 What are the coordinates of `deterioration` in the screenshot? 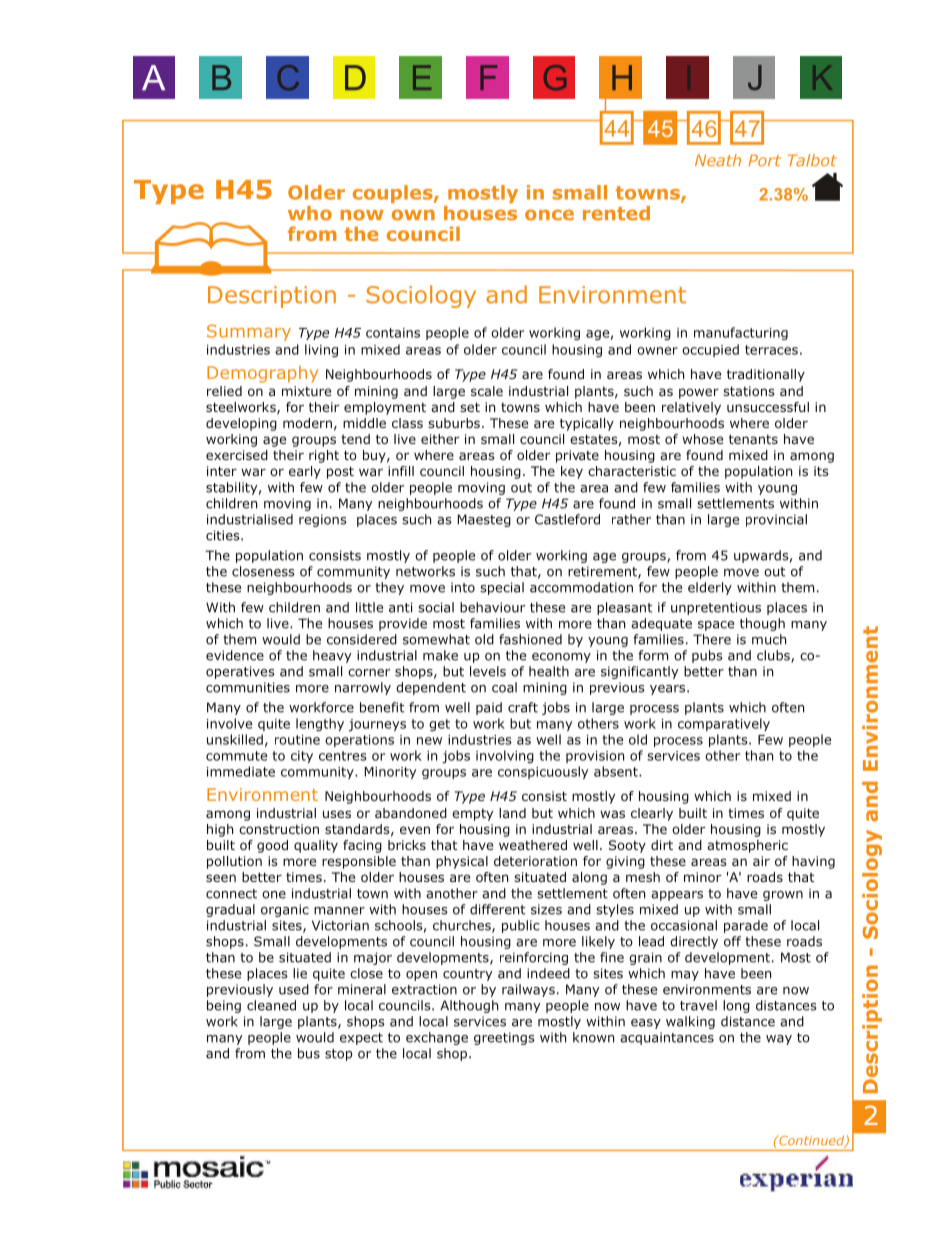 It's located at (535, 861).
